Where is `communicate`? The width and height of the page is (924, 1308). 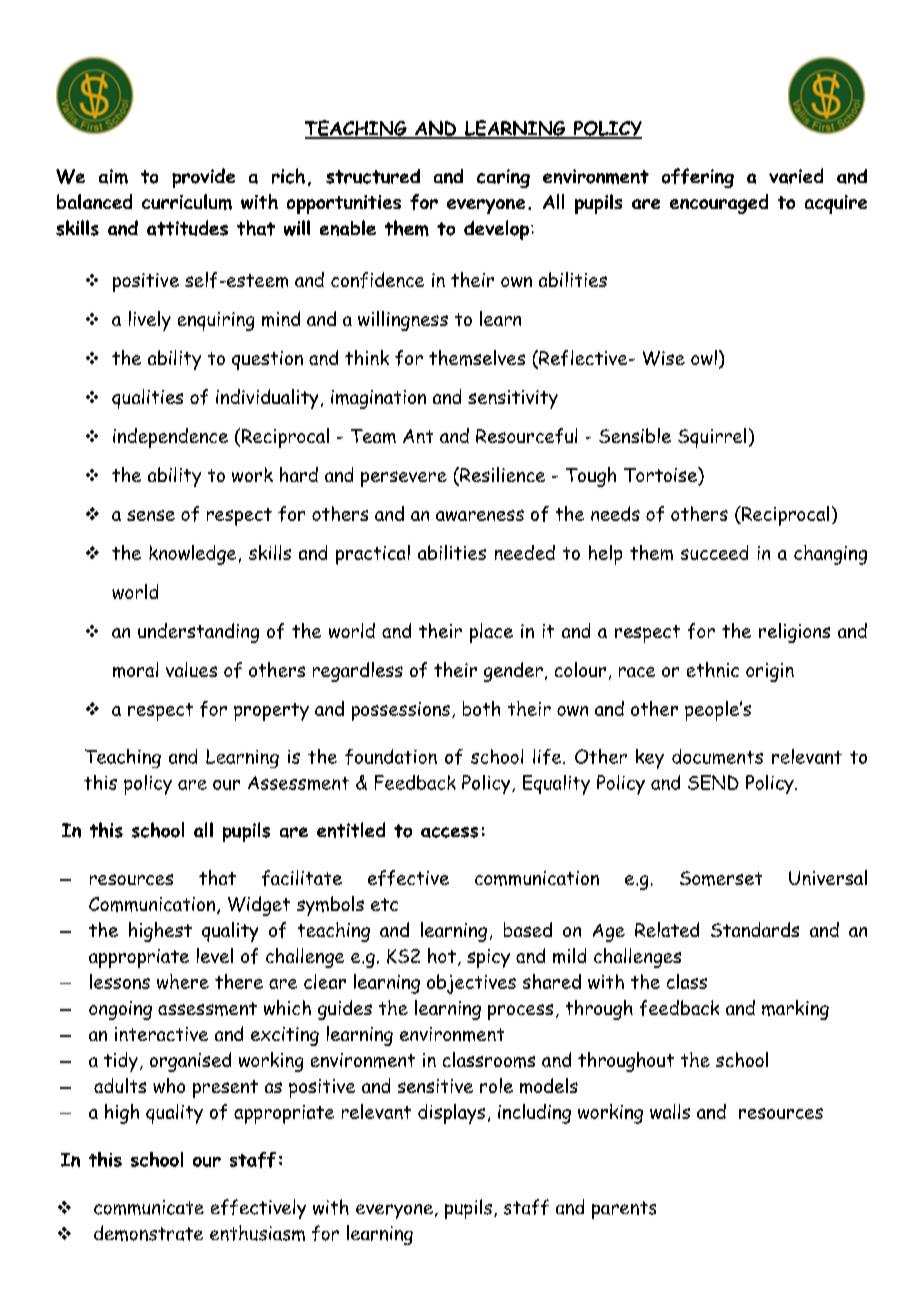 communicate is located at coordinates (149, 1207).
